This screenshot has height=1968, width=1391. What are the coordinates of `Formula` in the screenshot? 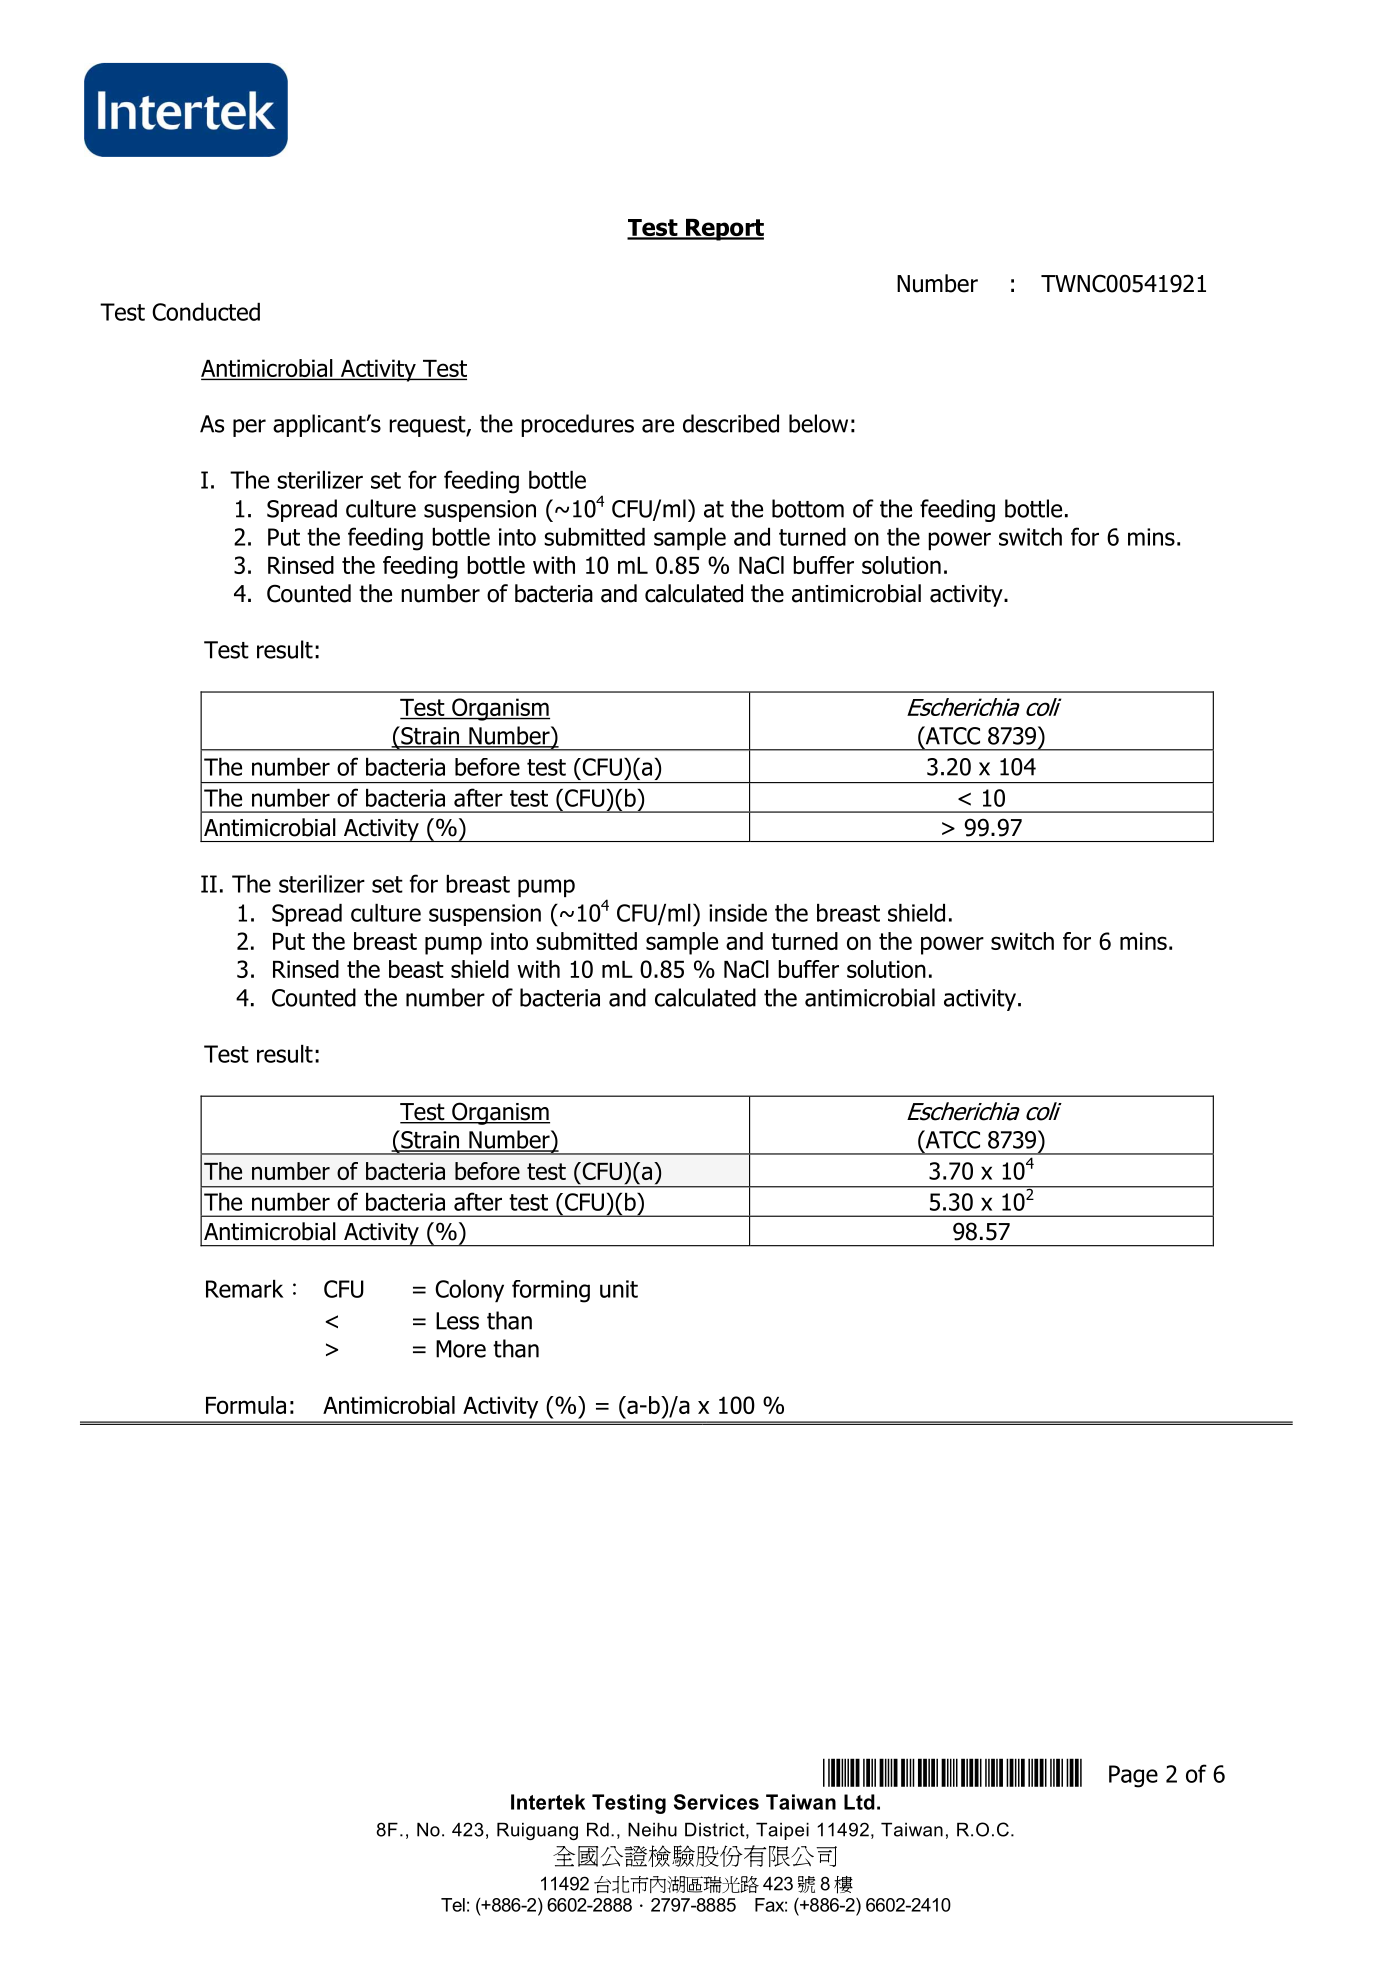 It's located at (246, 1405).
